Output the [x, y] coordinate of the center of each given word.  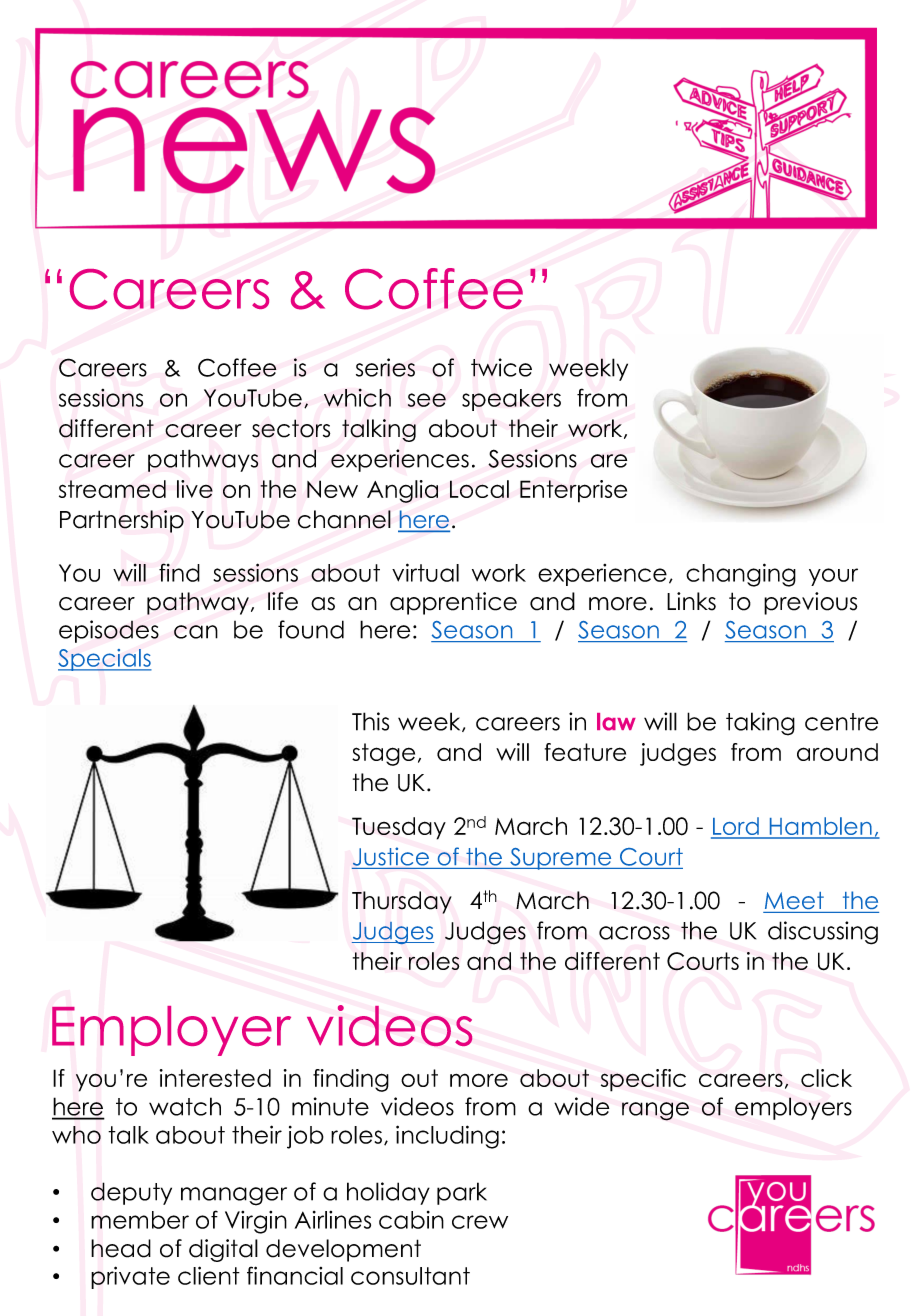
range [655, 1111]
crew [480, 1222]
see [427, 400]
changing [741, 575]
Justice [391, 856]
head [121, 1248]
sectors [291, 428]
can [196, 632]
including [447, 1137]
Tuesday [399, 828]
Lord [736, 827]
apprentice [453, 603]
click [826, 1078]
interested [215, 1078]
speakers [511, 400]
